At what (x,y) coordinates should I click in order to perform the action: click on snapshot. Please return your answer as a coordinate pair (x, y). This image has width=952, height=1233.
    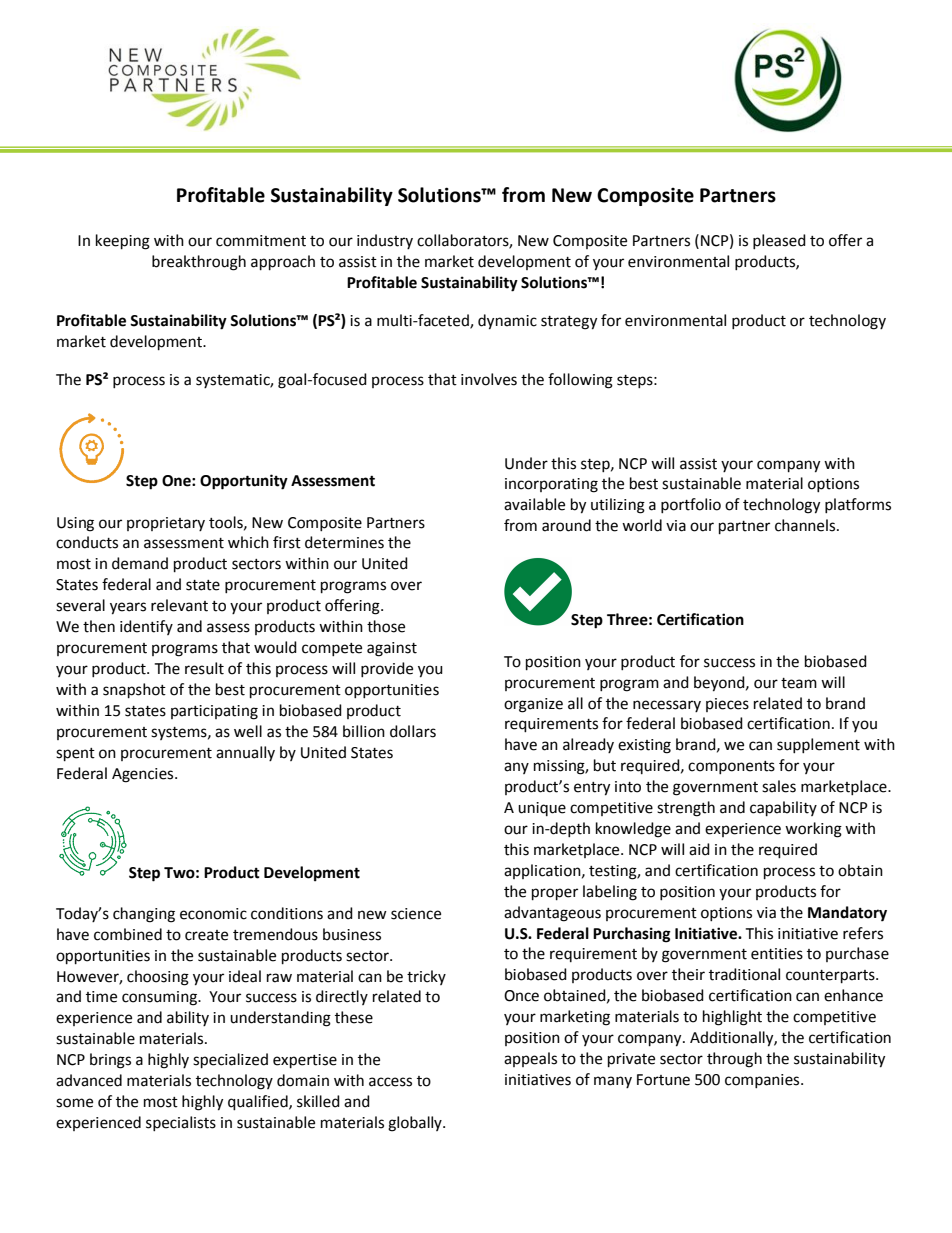
    Looking at the image, I should click on (134, 691).
